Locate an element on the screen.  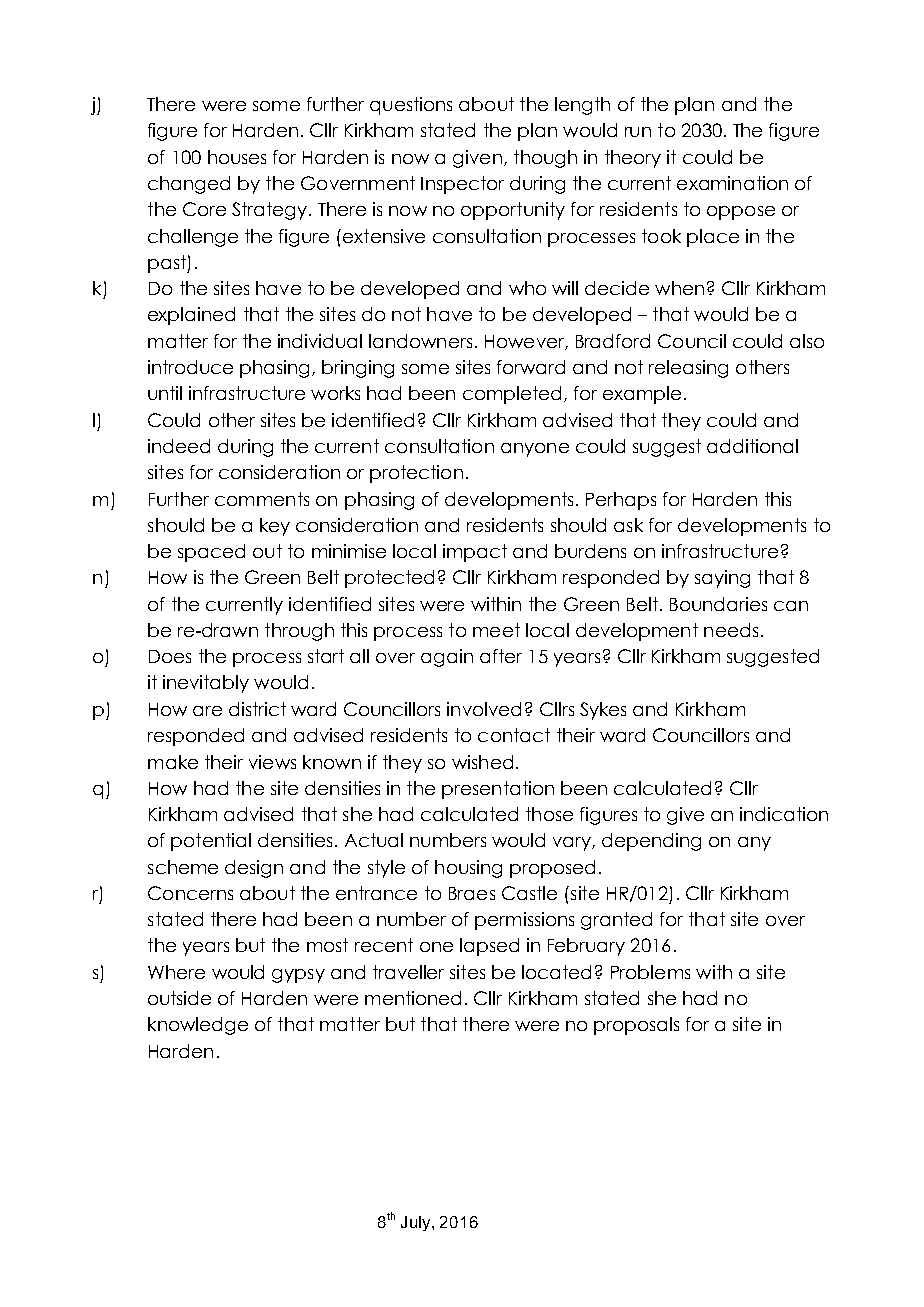
Inspector is located at coordinates (462, 185).
